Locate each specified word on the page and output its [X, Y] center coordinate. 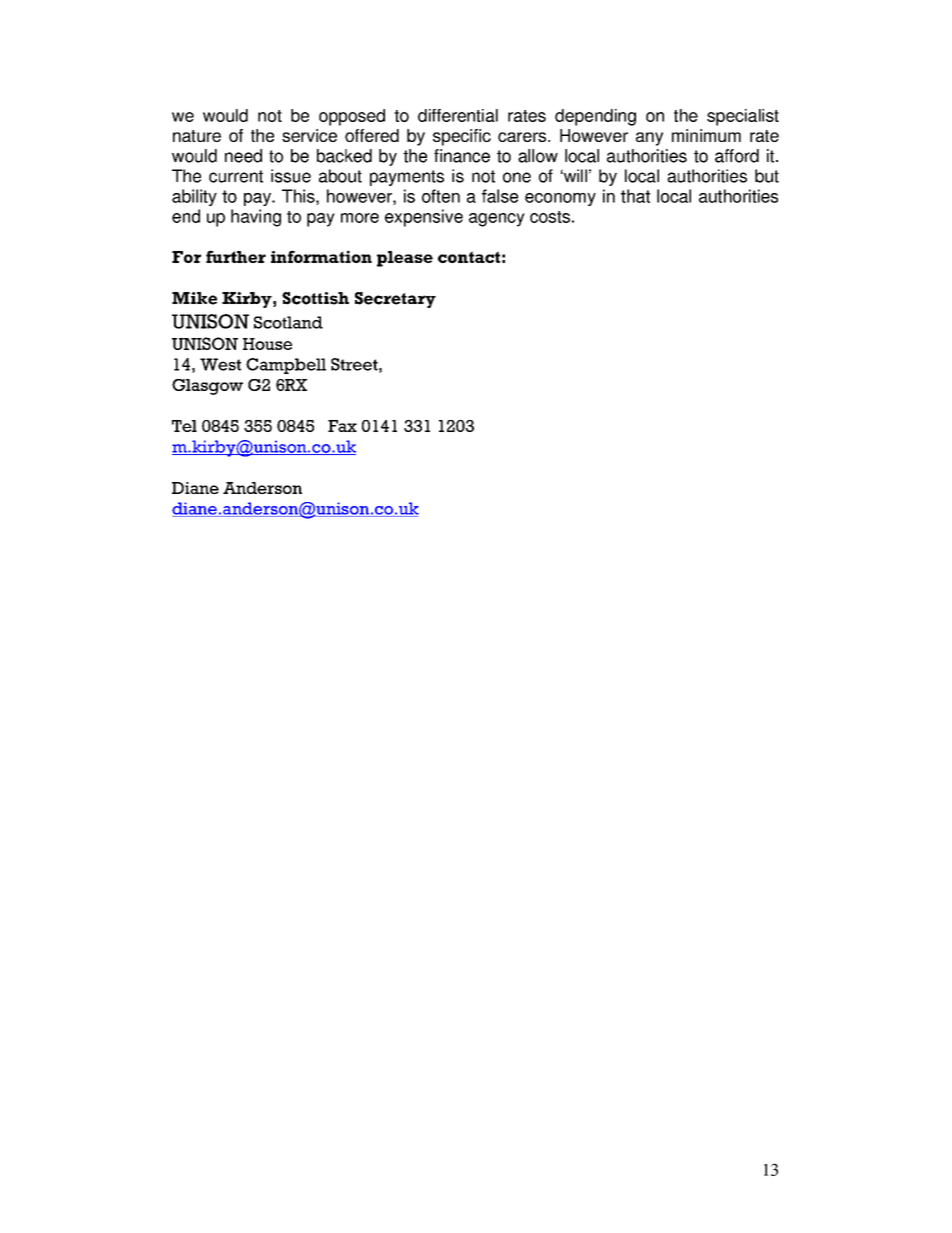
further [236, 256]
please [405, 259]
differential [458, 115]
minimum [706, 135]
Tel [184, 426]
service [309, 135]
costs [550, 217]
